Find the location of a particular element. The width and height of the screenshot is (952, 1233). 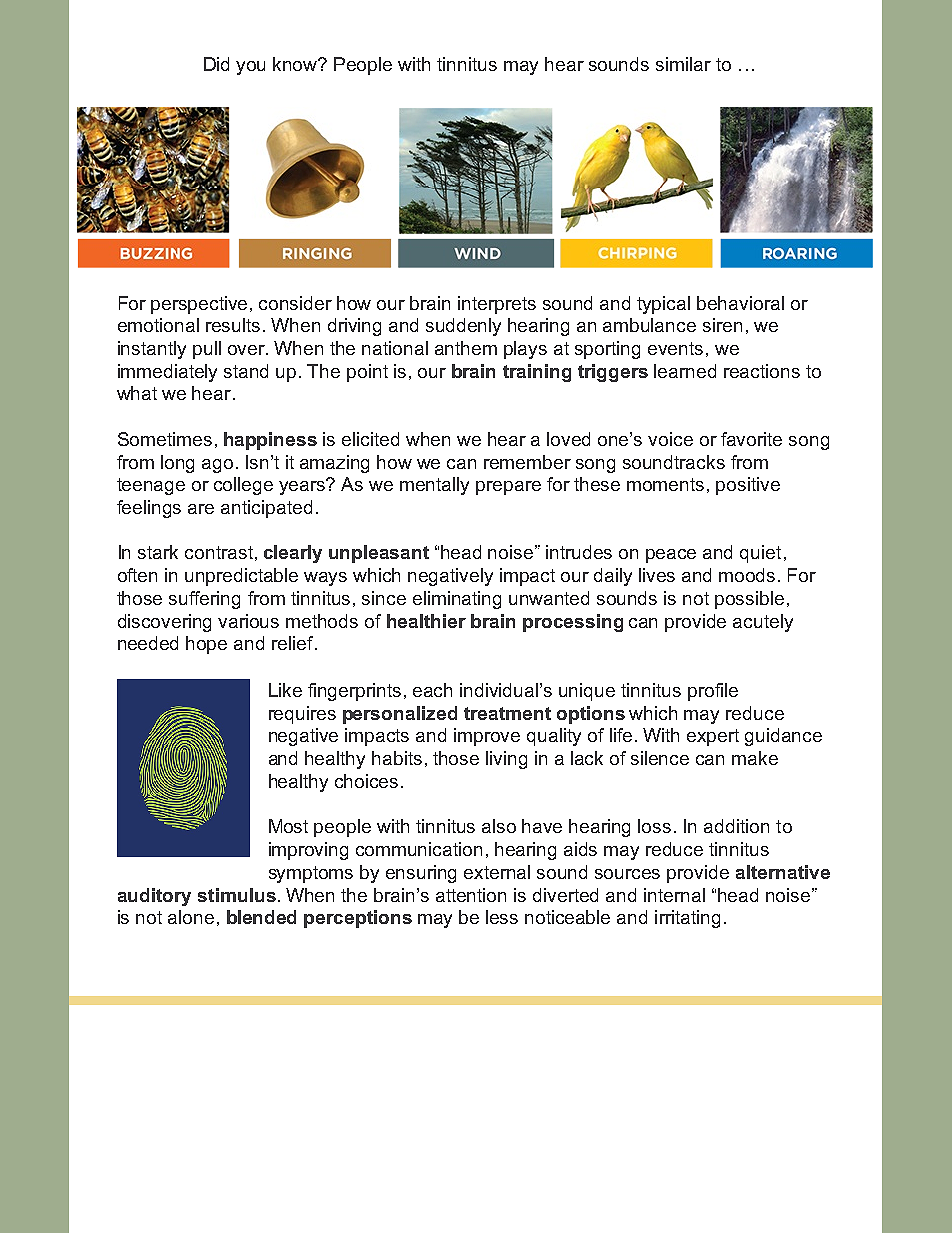

attention is located at coordinates (471, 895).
